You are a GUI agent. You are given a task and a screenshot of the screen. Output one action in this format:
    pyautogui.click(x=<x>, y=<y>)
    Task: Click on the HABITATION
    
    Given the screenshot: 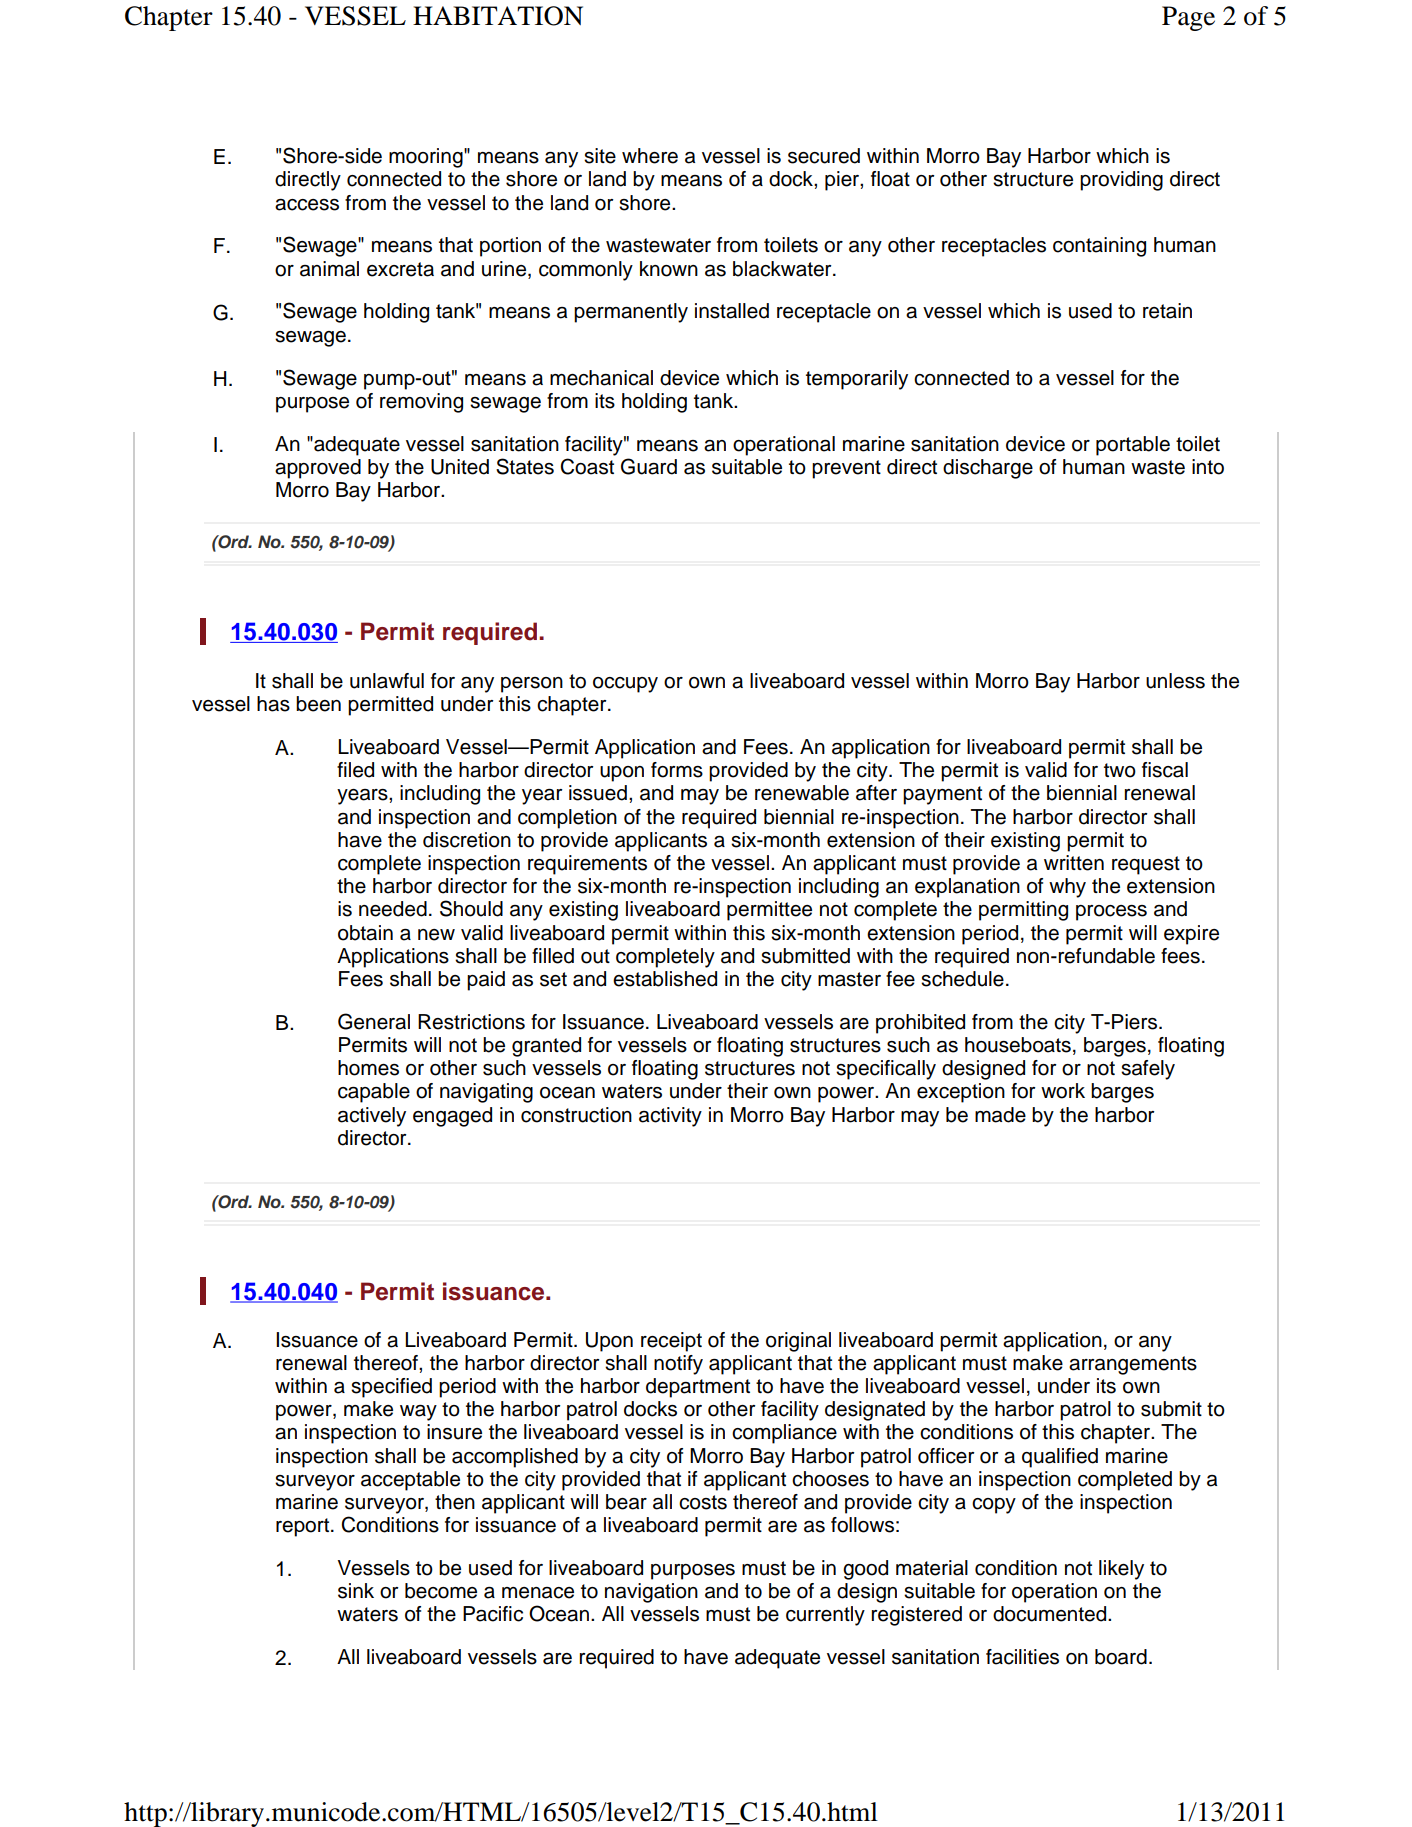 What is the action you would take?
    pyautogui.click(x=498, y=16)
